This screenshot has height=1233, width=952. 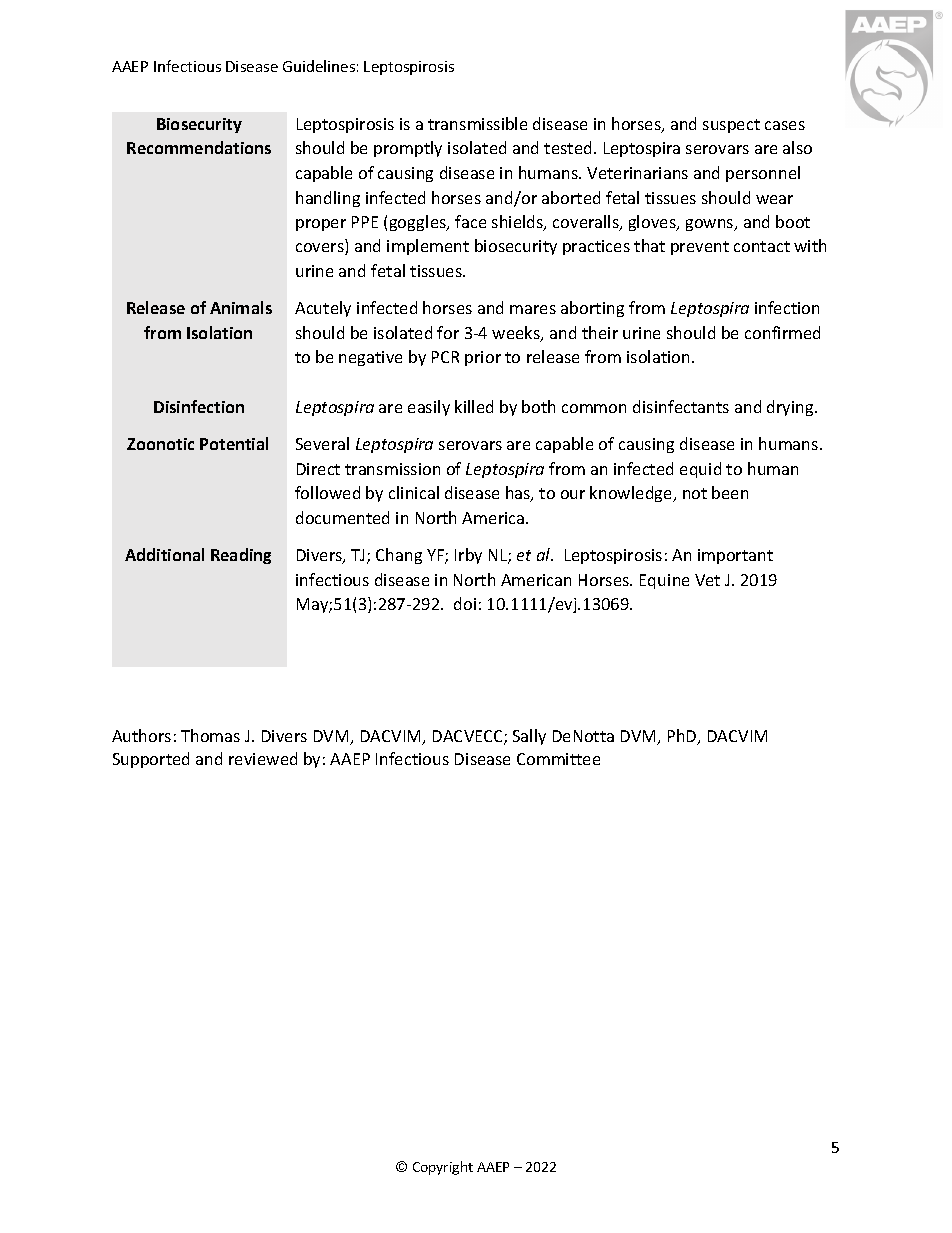 I want to click on Copyright, so click(x=443, y=1168).
